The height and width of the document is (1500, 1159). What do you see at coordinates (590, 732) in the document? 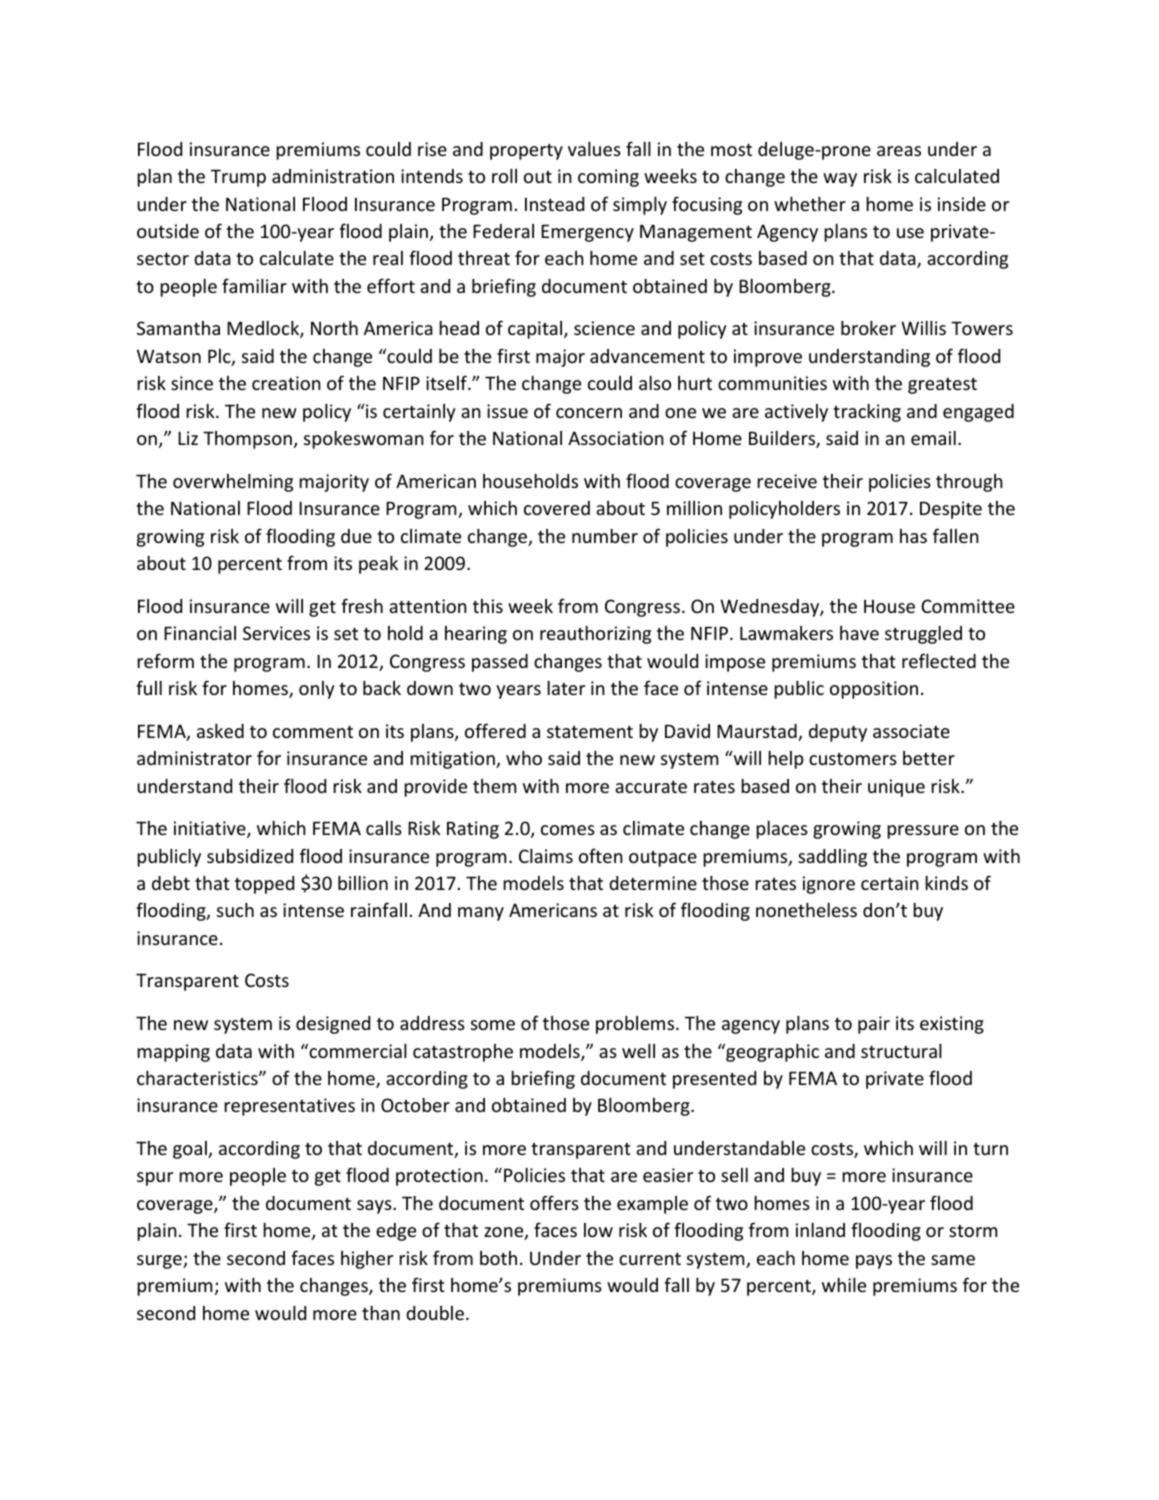
I see `statement` at bounding box center [590, 732].
